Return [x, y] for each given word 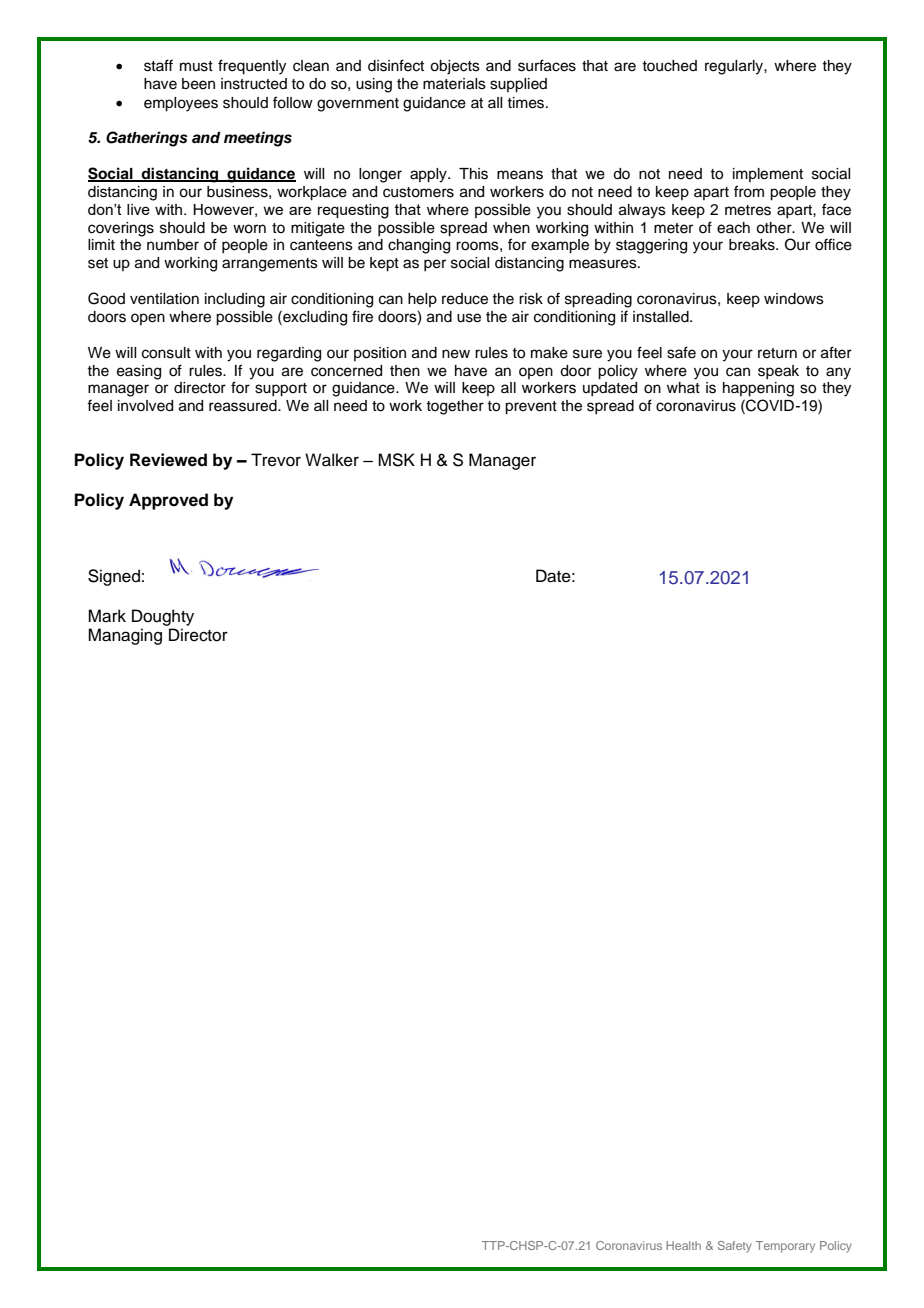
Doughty [163, 617]
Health [683, 1245]
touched [669, 66]
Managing [125, 636]
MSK [396, 460]
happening [758, 389]
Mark [107, 616]
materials [454, 84]
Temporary [785, 1247]
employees [181, 104]
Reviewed [168, 460]
